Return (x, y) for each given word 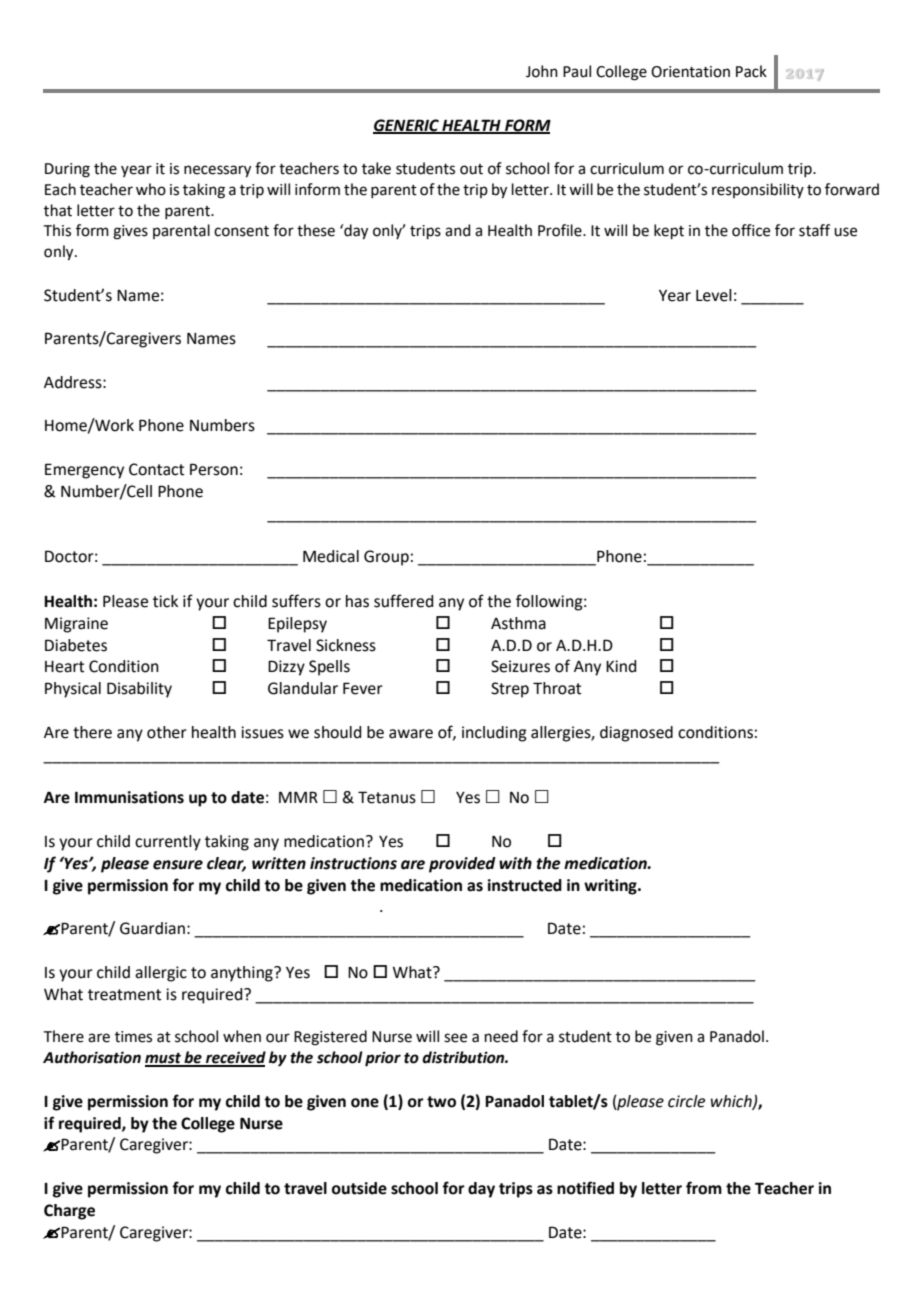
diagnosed (636, 734)
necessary (217, 171)
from (704, 1188)
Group (386, 558)
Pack (751, 71)
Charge (69, 1212)
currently (168, 843)
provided (462, 865)
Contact (156, 469)
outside (359, 1188)
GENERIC (407, 126)
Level (714, 295)
